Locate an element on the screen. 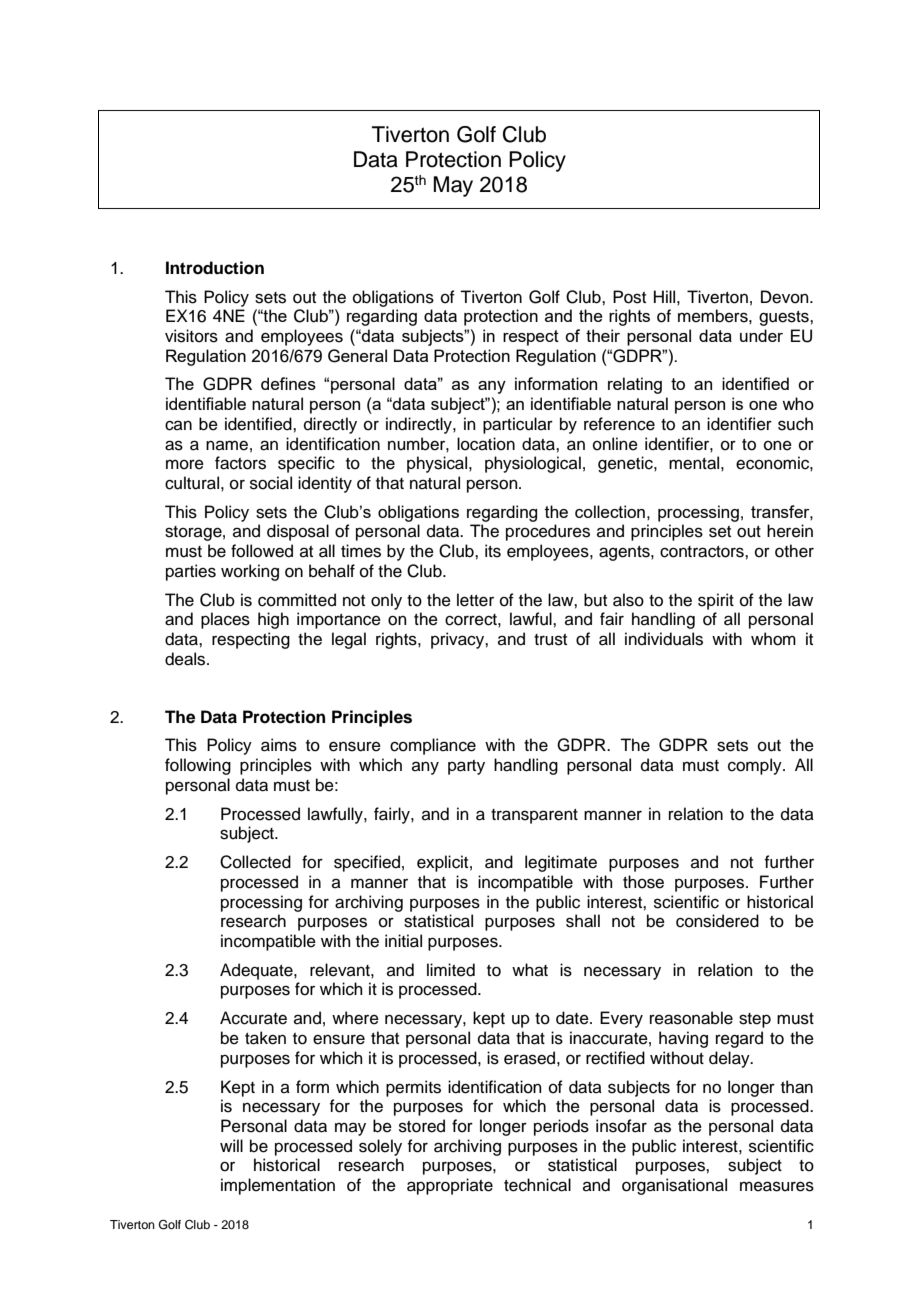  Devon is located at coordinates (786, 297).
